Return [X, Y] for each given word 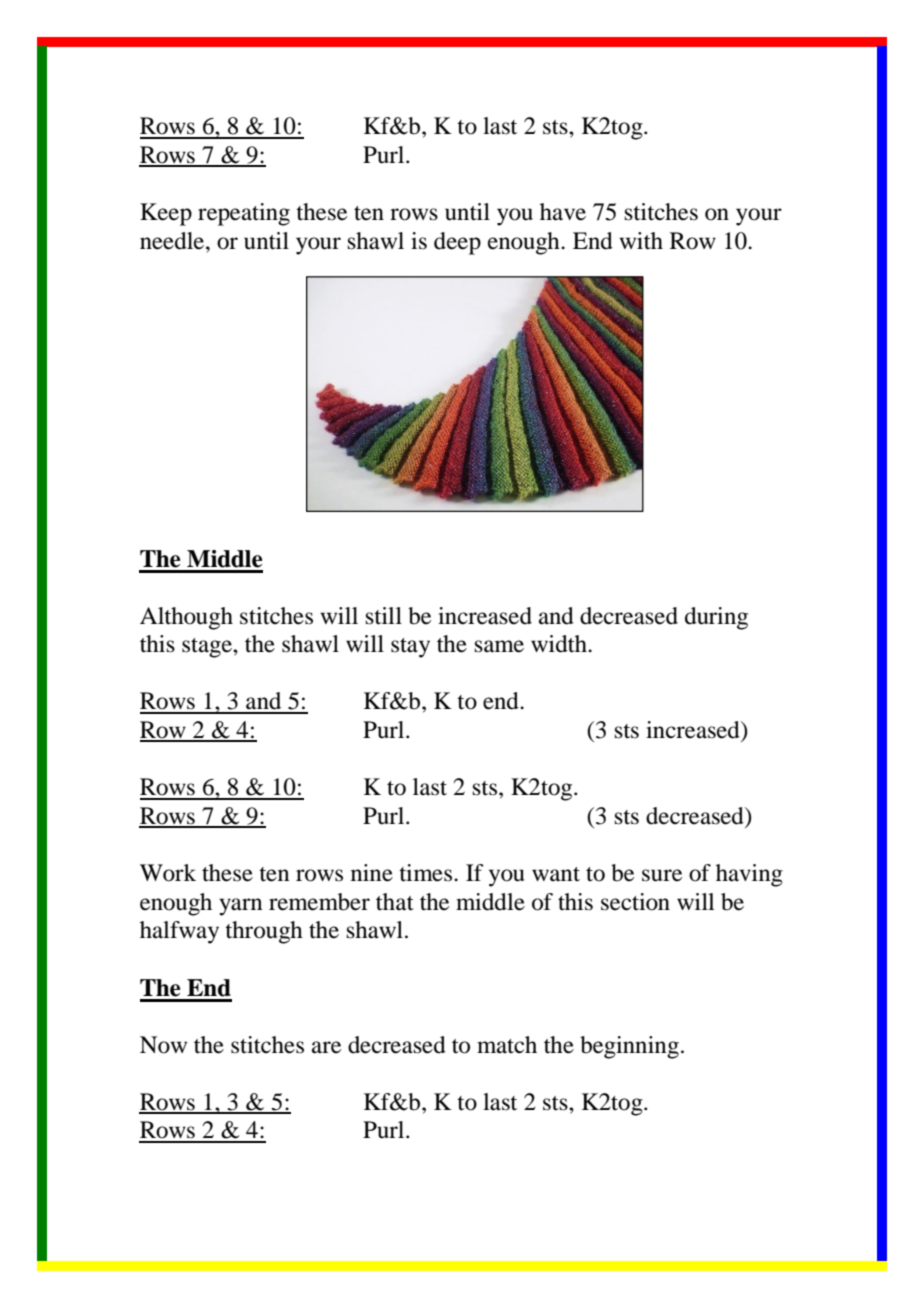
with [641, 241]
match [507, 1045]
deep [457, 243]
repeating [244, 214]
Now [163, 1045]
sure [662, 875]
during [716, 618]
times [427, 873]
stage [208, 648]
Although [186, 618]
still [384, 616]
